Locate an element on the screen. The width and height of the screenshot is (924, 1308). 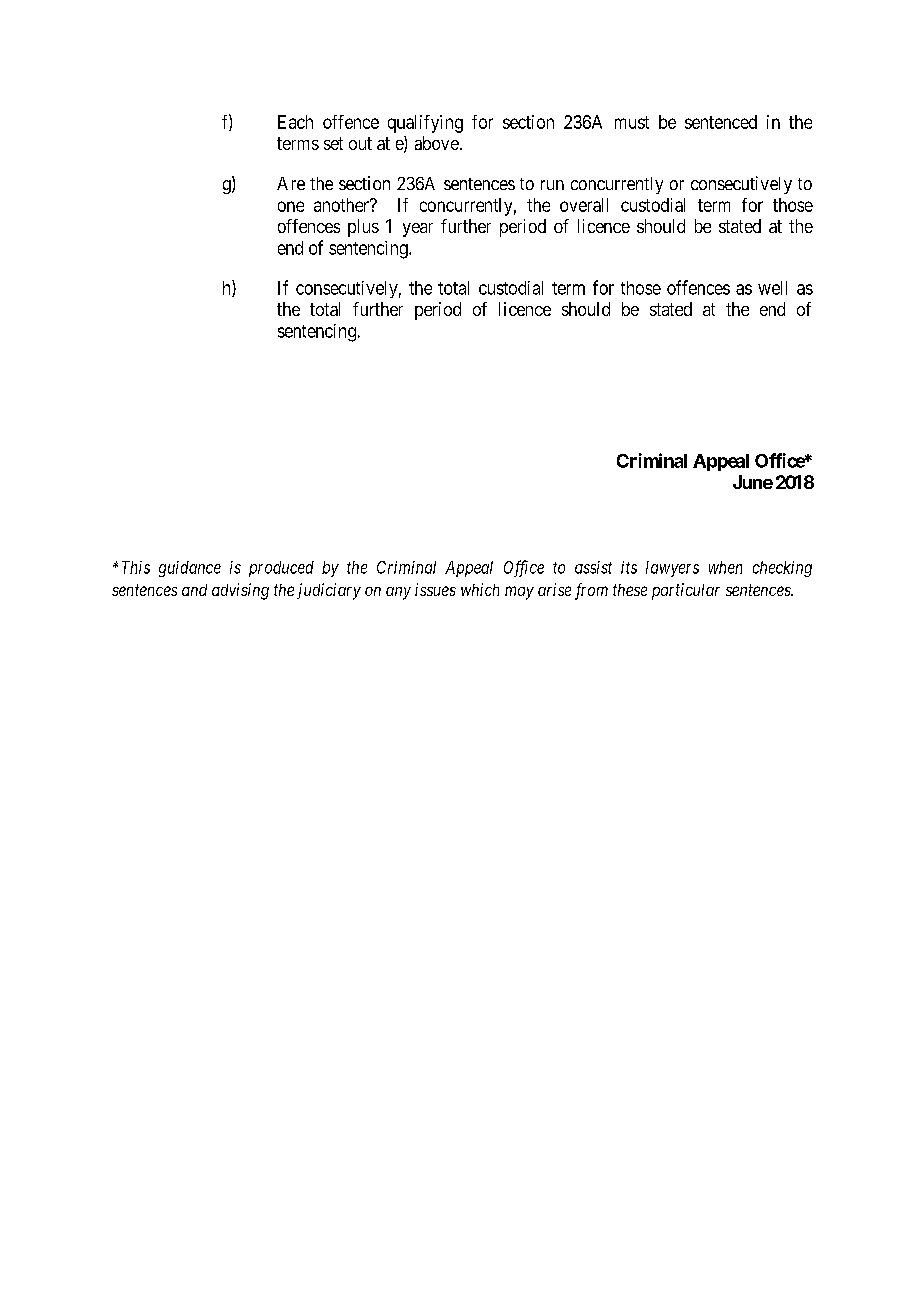
year is located at coordinates (418, 230).
